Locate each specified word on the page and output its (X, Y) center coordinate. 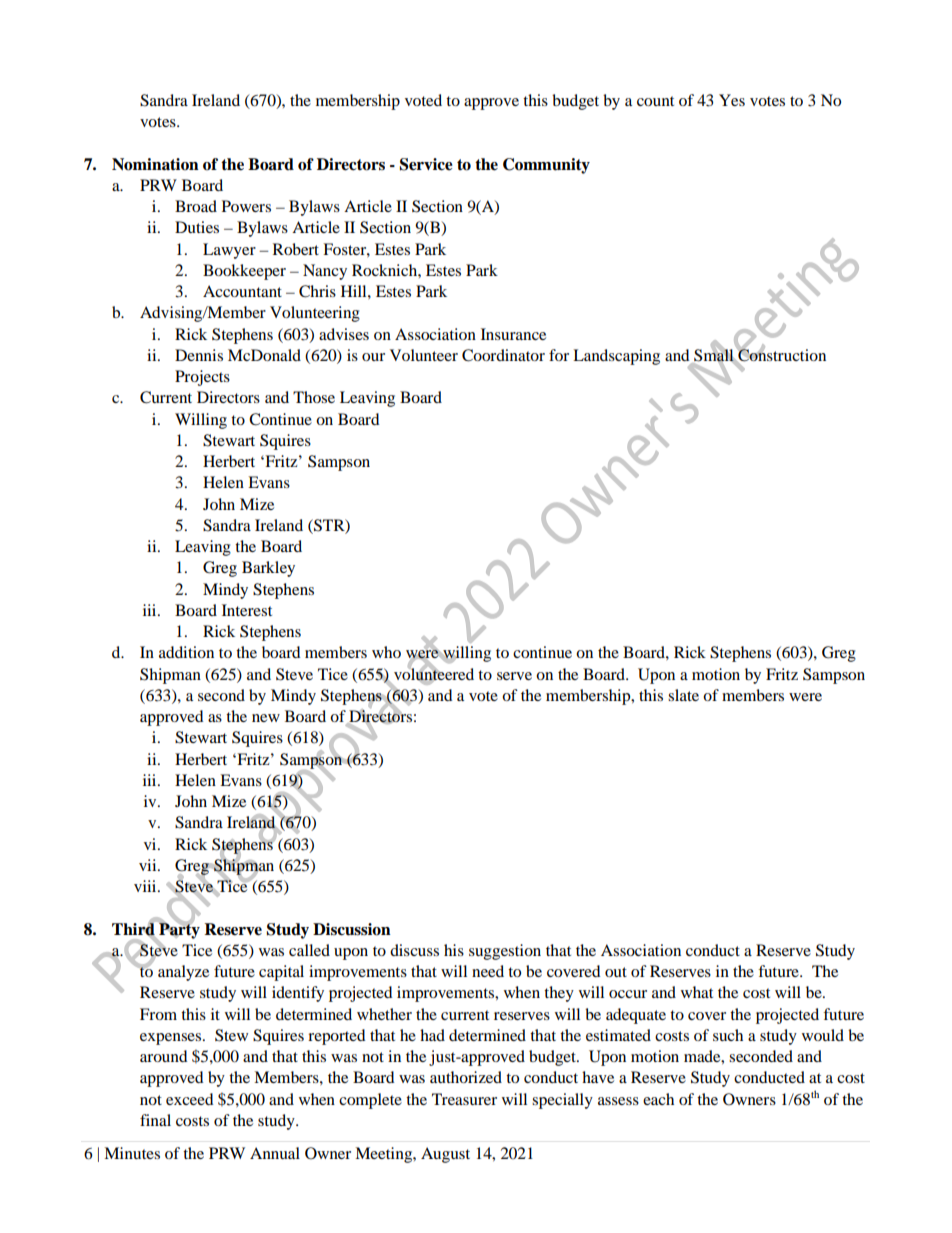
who (386, 652)
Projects (202, 378)
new (266, 718)
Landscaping (616, 357)
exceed (190, 1099)
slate (683, 695)
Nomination (155, 164)
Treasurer (464, 1099)
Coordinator (503, 355)
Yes (732, 100)
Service (426, 164)
